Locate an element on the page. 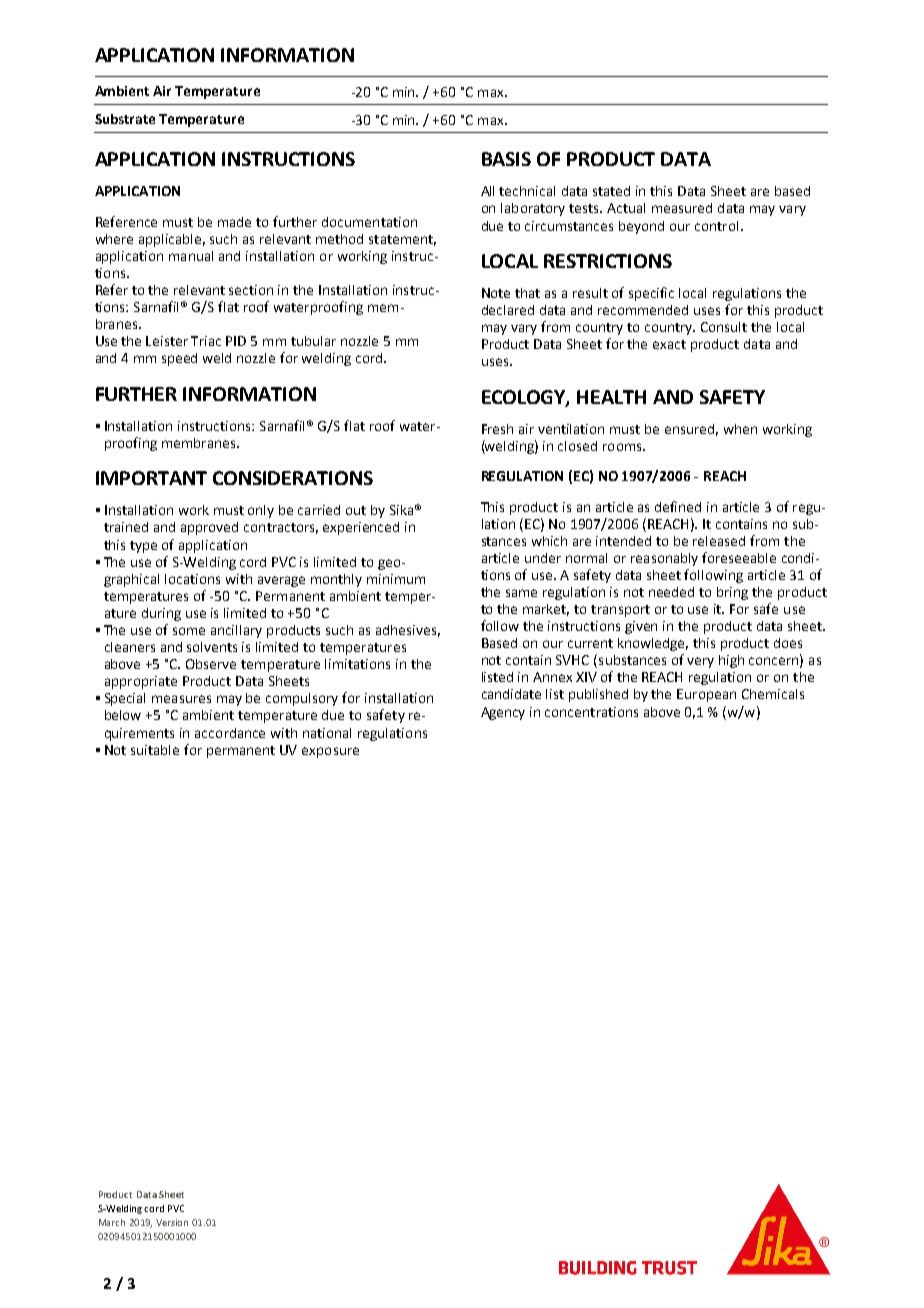 This image has width=924, height=1308. measured is located at coordinates (682, 208).
